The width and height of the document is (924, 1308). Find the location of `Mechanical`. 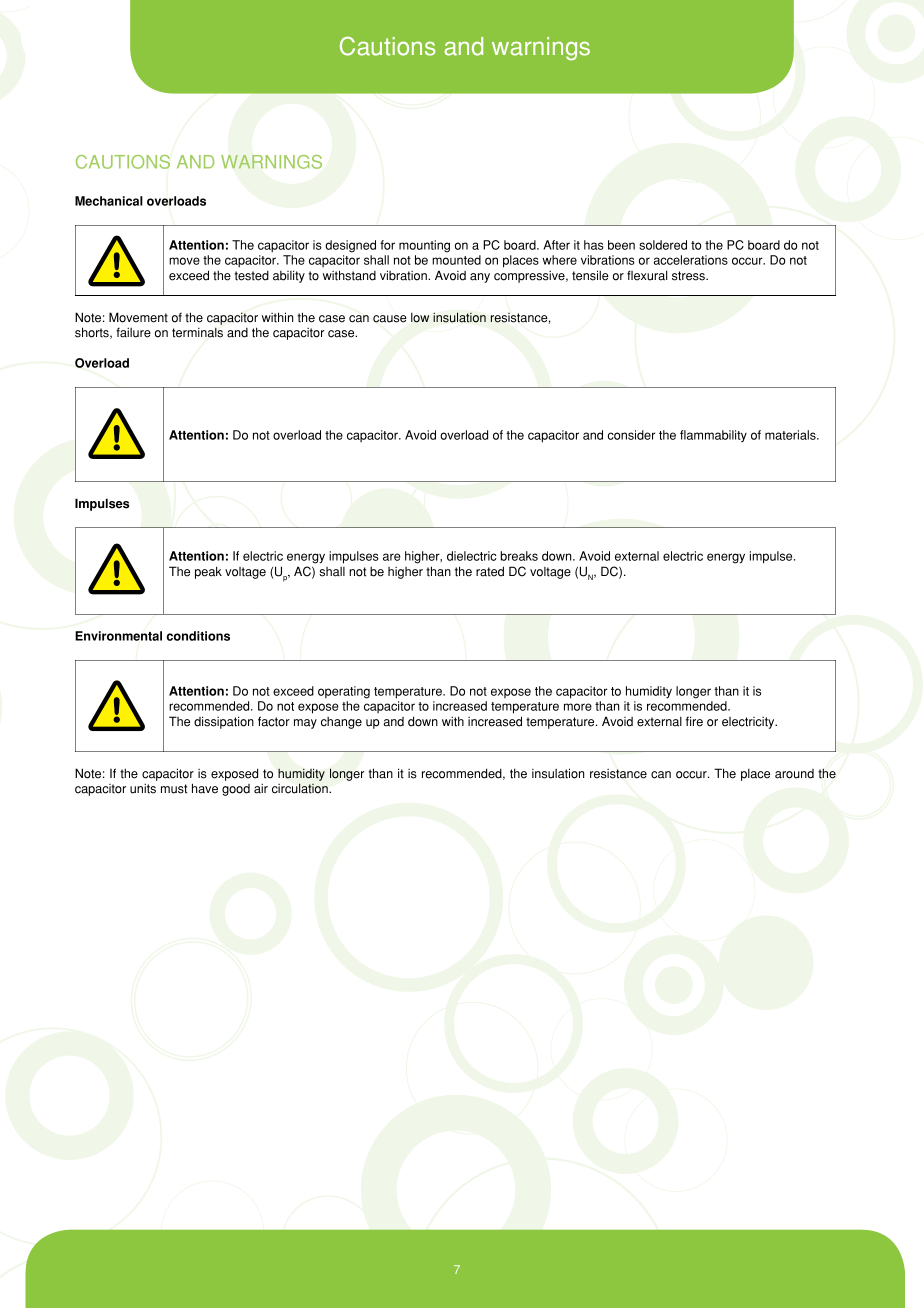

Mechanical is located at coordinates (109, 201).
